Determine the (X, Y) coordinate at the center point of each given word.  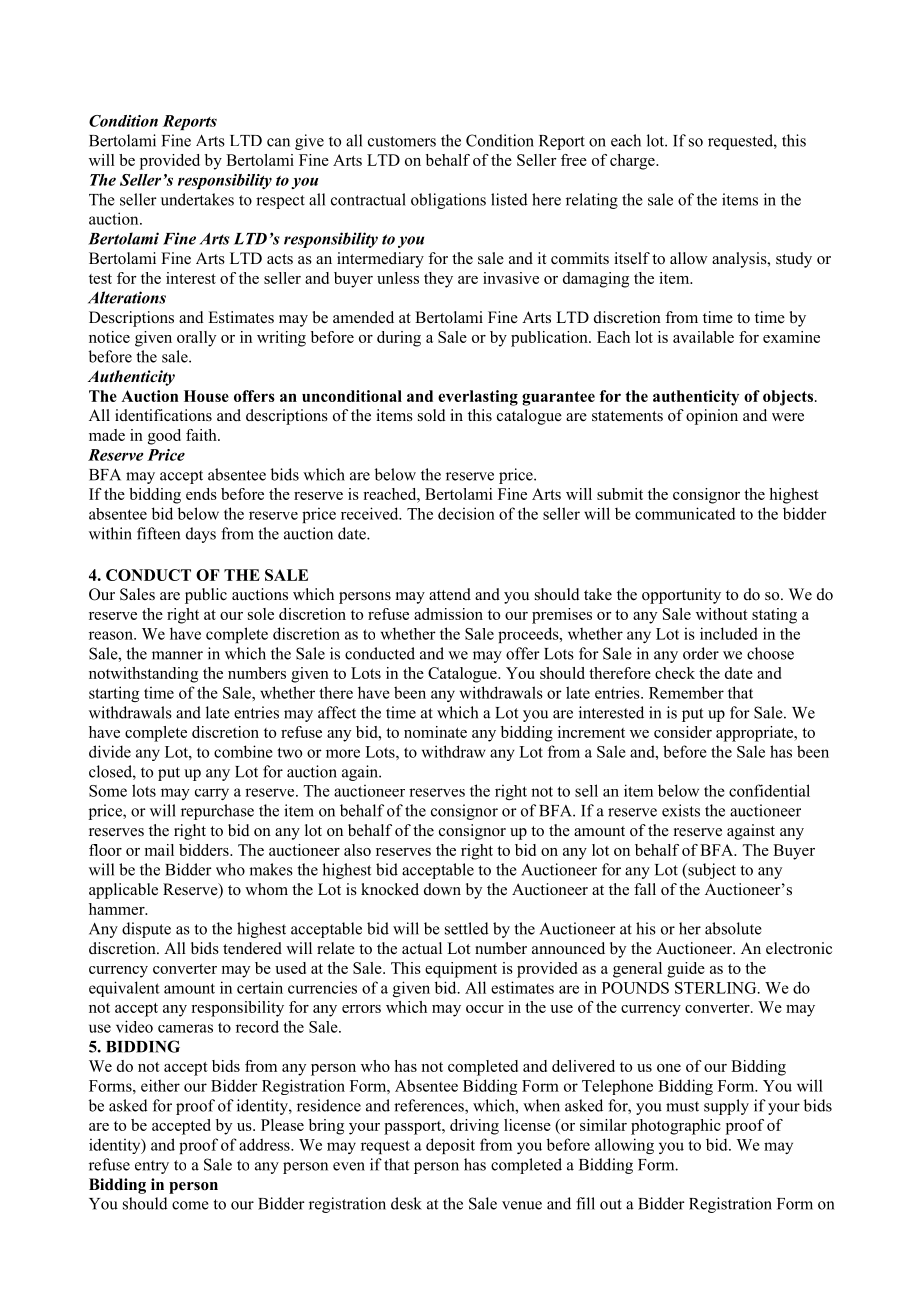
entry (152, 1167)
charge (633, 162)
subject (711, 871)
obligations (448, 201)
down (442, 889)
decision (466, 513)
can (278, 142)
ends (201, 494)
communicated (685, 513)
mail (159, 850)
